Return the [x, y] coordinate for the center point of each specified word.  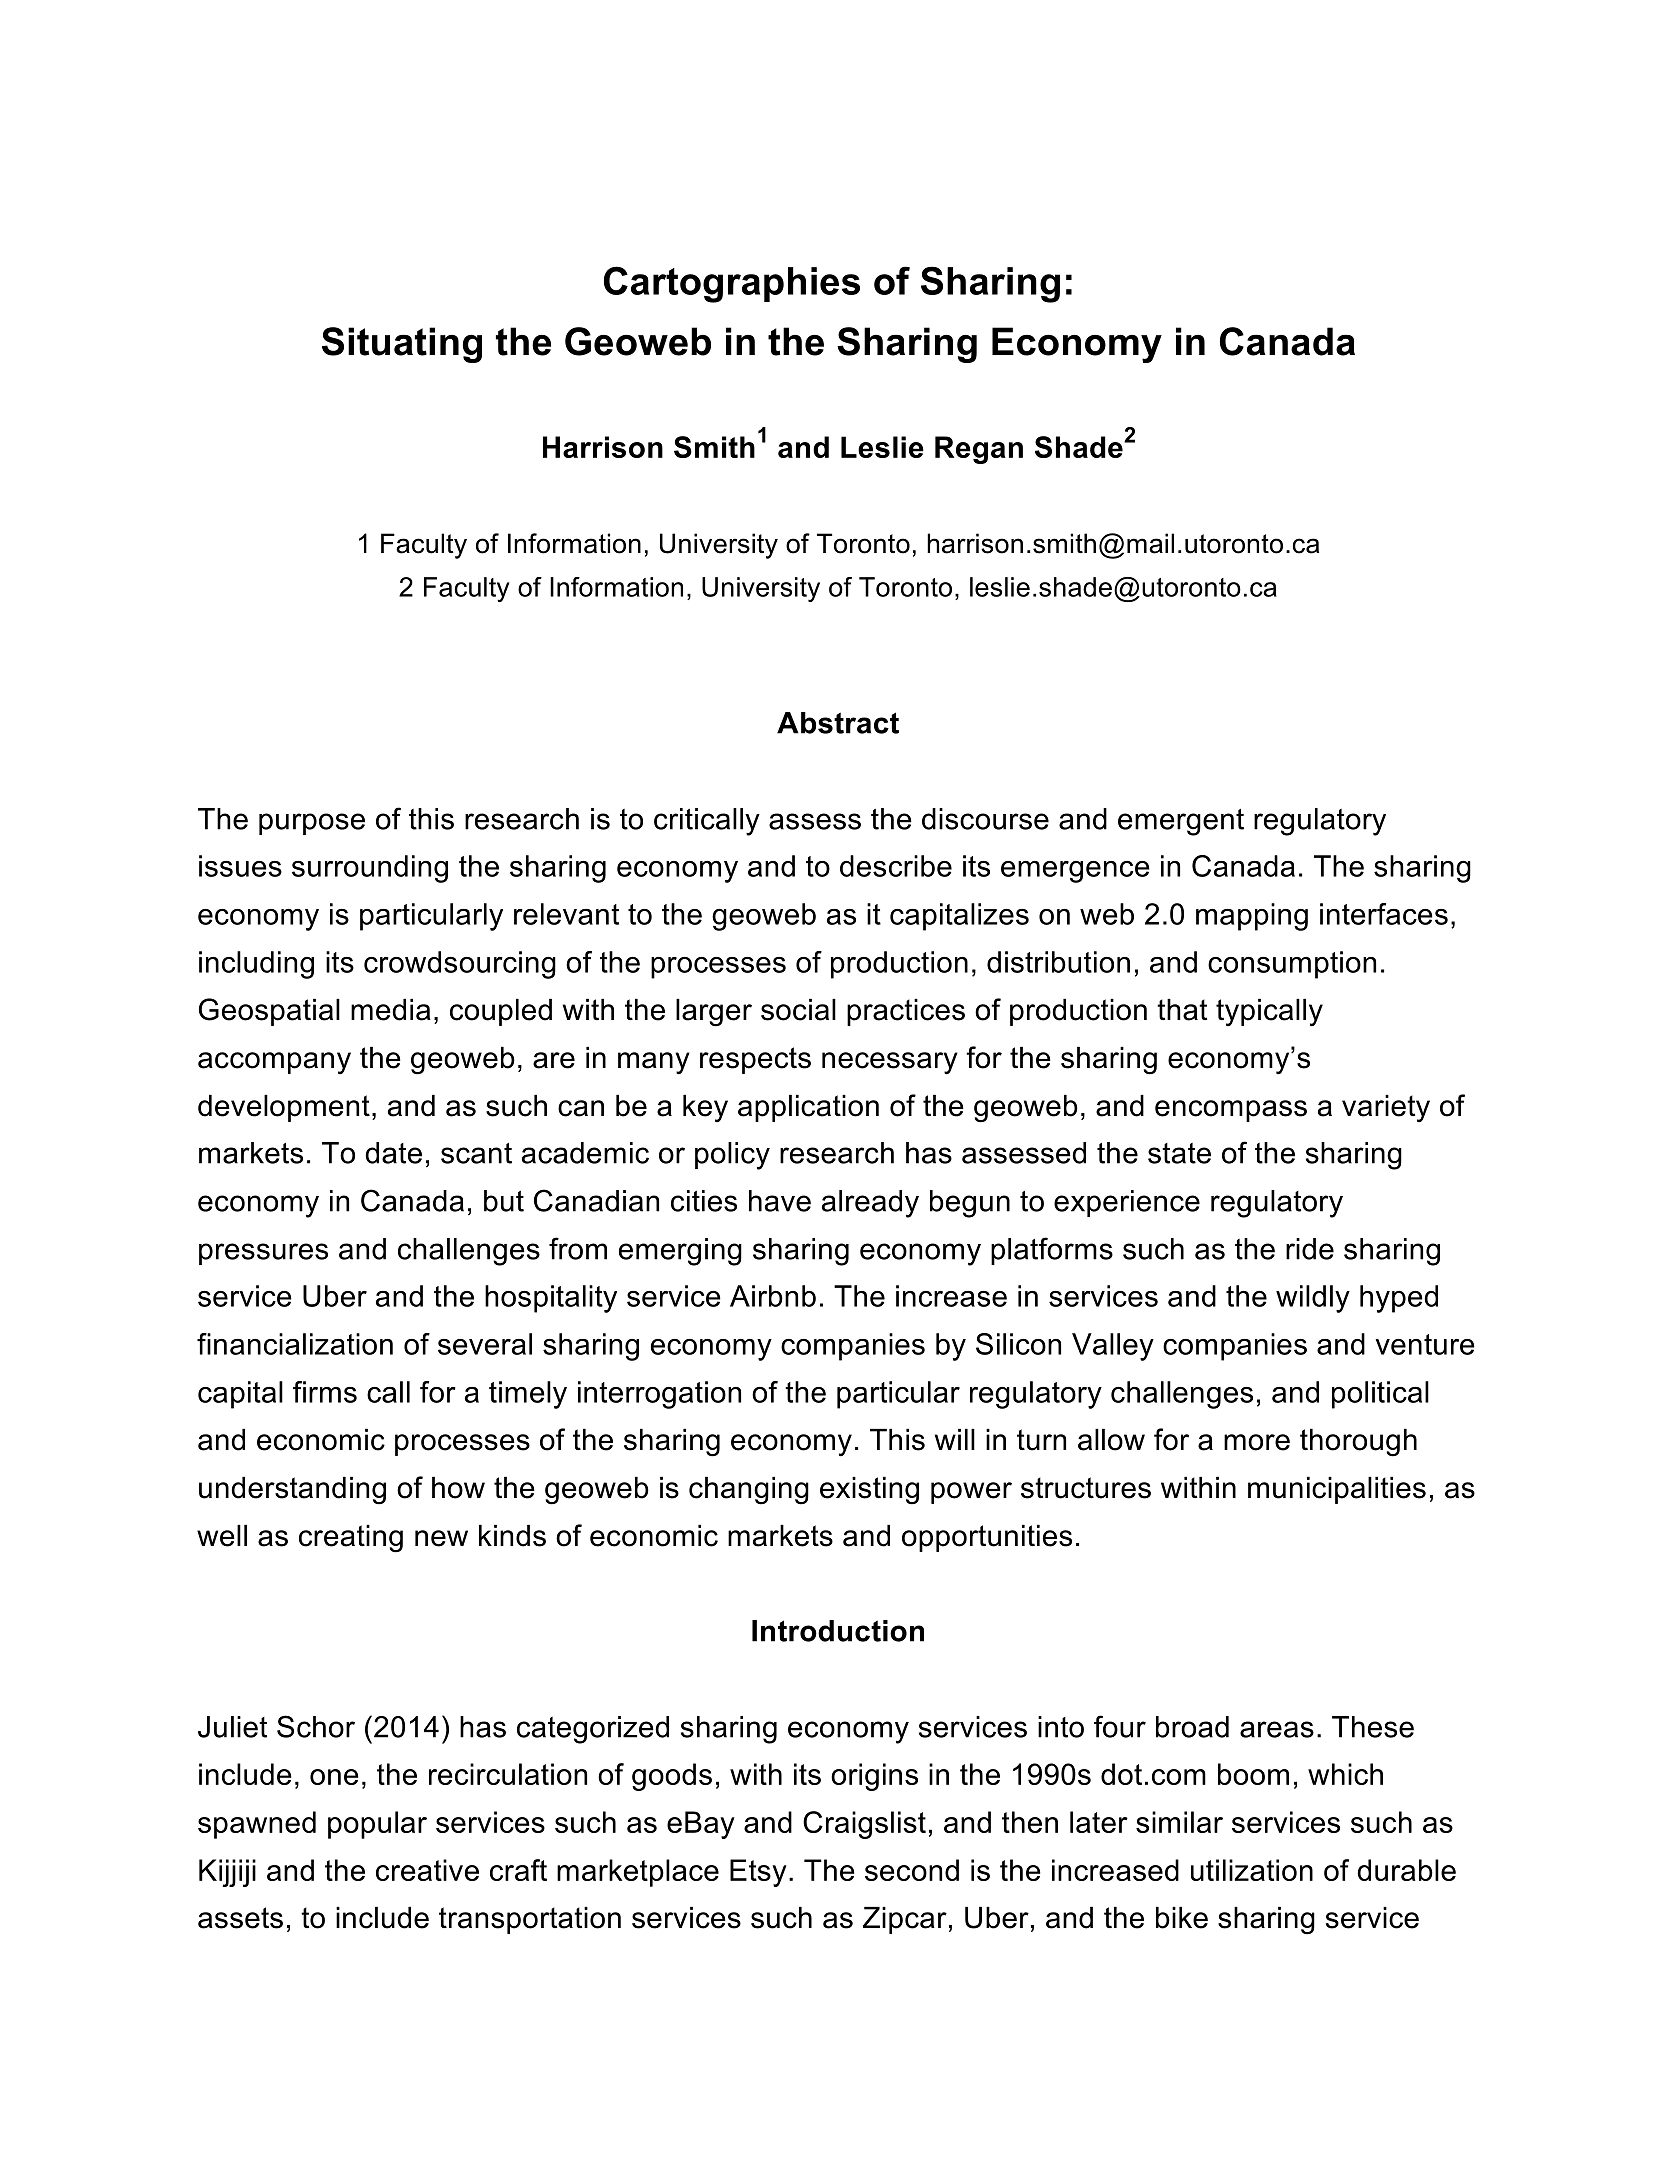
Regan [979, 450]
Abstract [838, 723]
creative [427, 1870]
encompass [1231, 1111]
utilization [1252, 1870]
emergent [1181, 822]
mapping [1252, 917]
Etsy [758, 1873]
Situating [402, 345]
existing [869, 1491]
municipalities [1337, 1490]
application [808, 1108]
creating [351, 1539]
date [393, 1153]
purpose [312, 824]
